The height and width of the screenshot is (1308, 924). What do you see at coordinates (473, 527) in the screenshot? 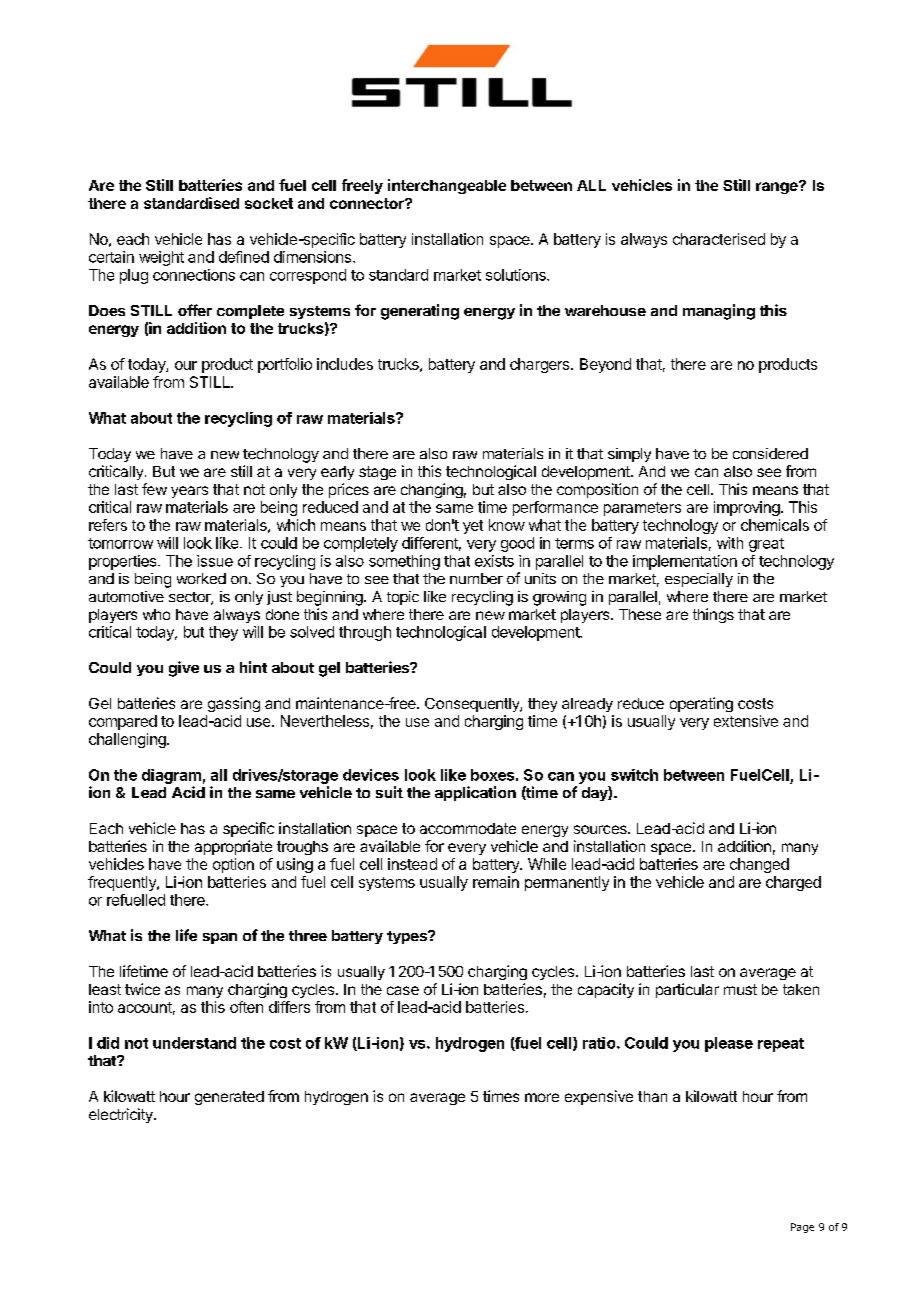
I see `yet` at bounding box center [473, 527].
